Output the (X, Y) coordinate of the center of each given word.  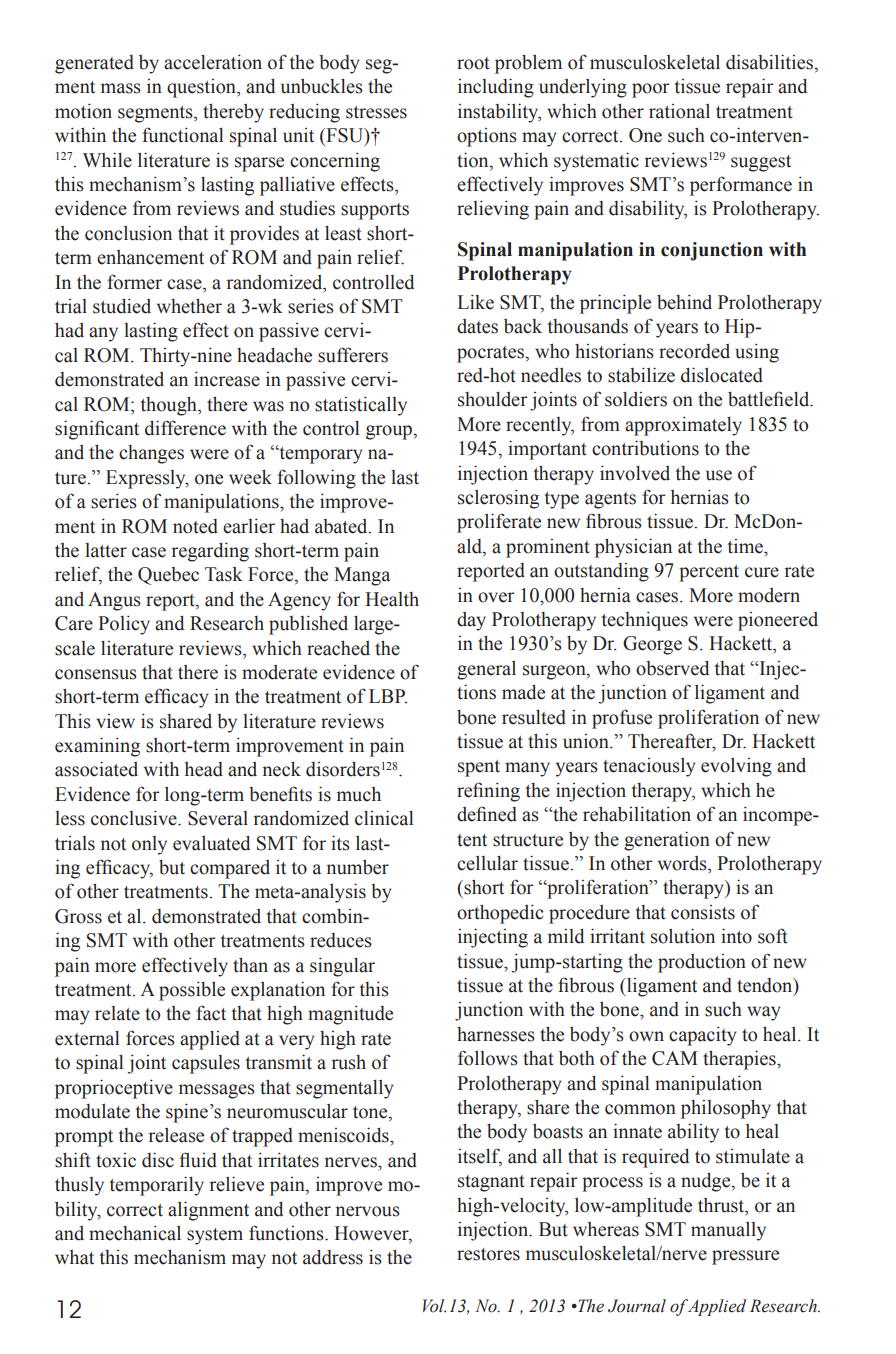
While (107, 160)
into (736, 936)
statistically (361, 406)
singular (342, 967)
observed (672, 668)
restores (488, 1254)
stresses (376, 112)
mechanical (135, 1233)
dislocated (722, 375)
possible (192, 991)
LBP (388, 696)
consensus (96, 674)
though (170, 406)
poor (651, 90)
